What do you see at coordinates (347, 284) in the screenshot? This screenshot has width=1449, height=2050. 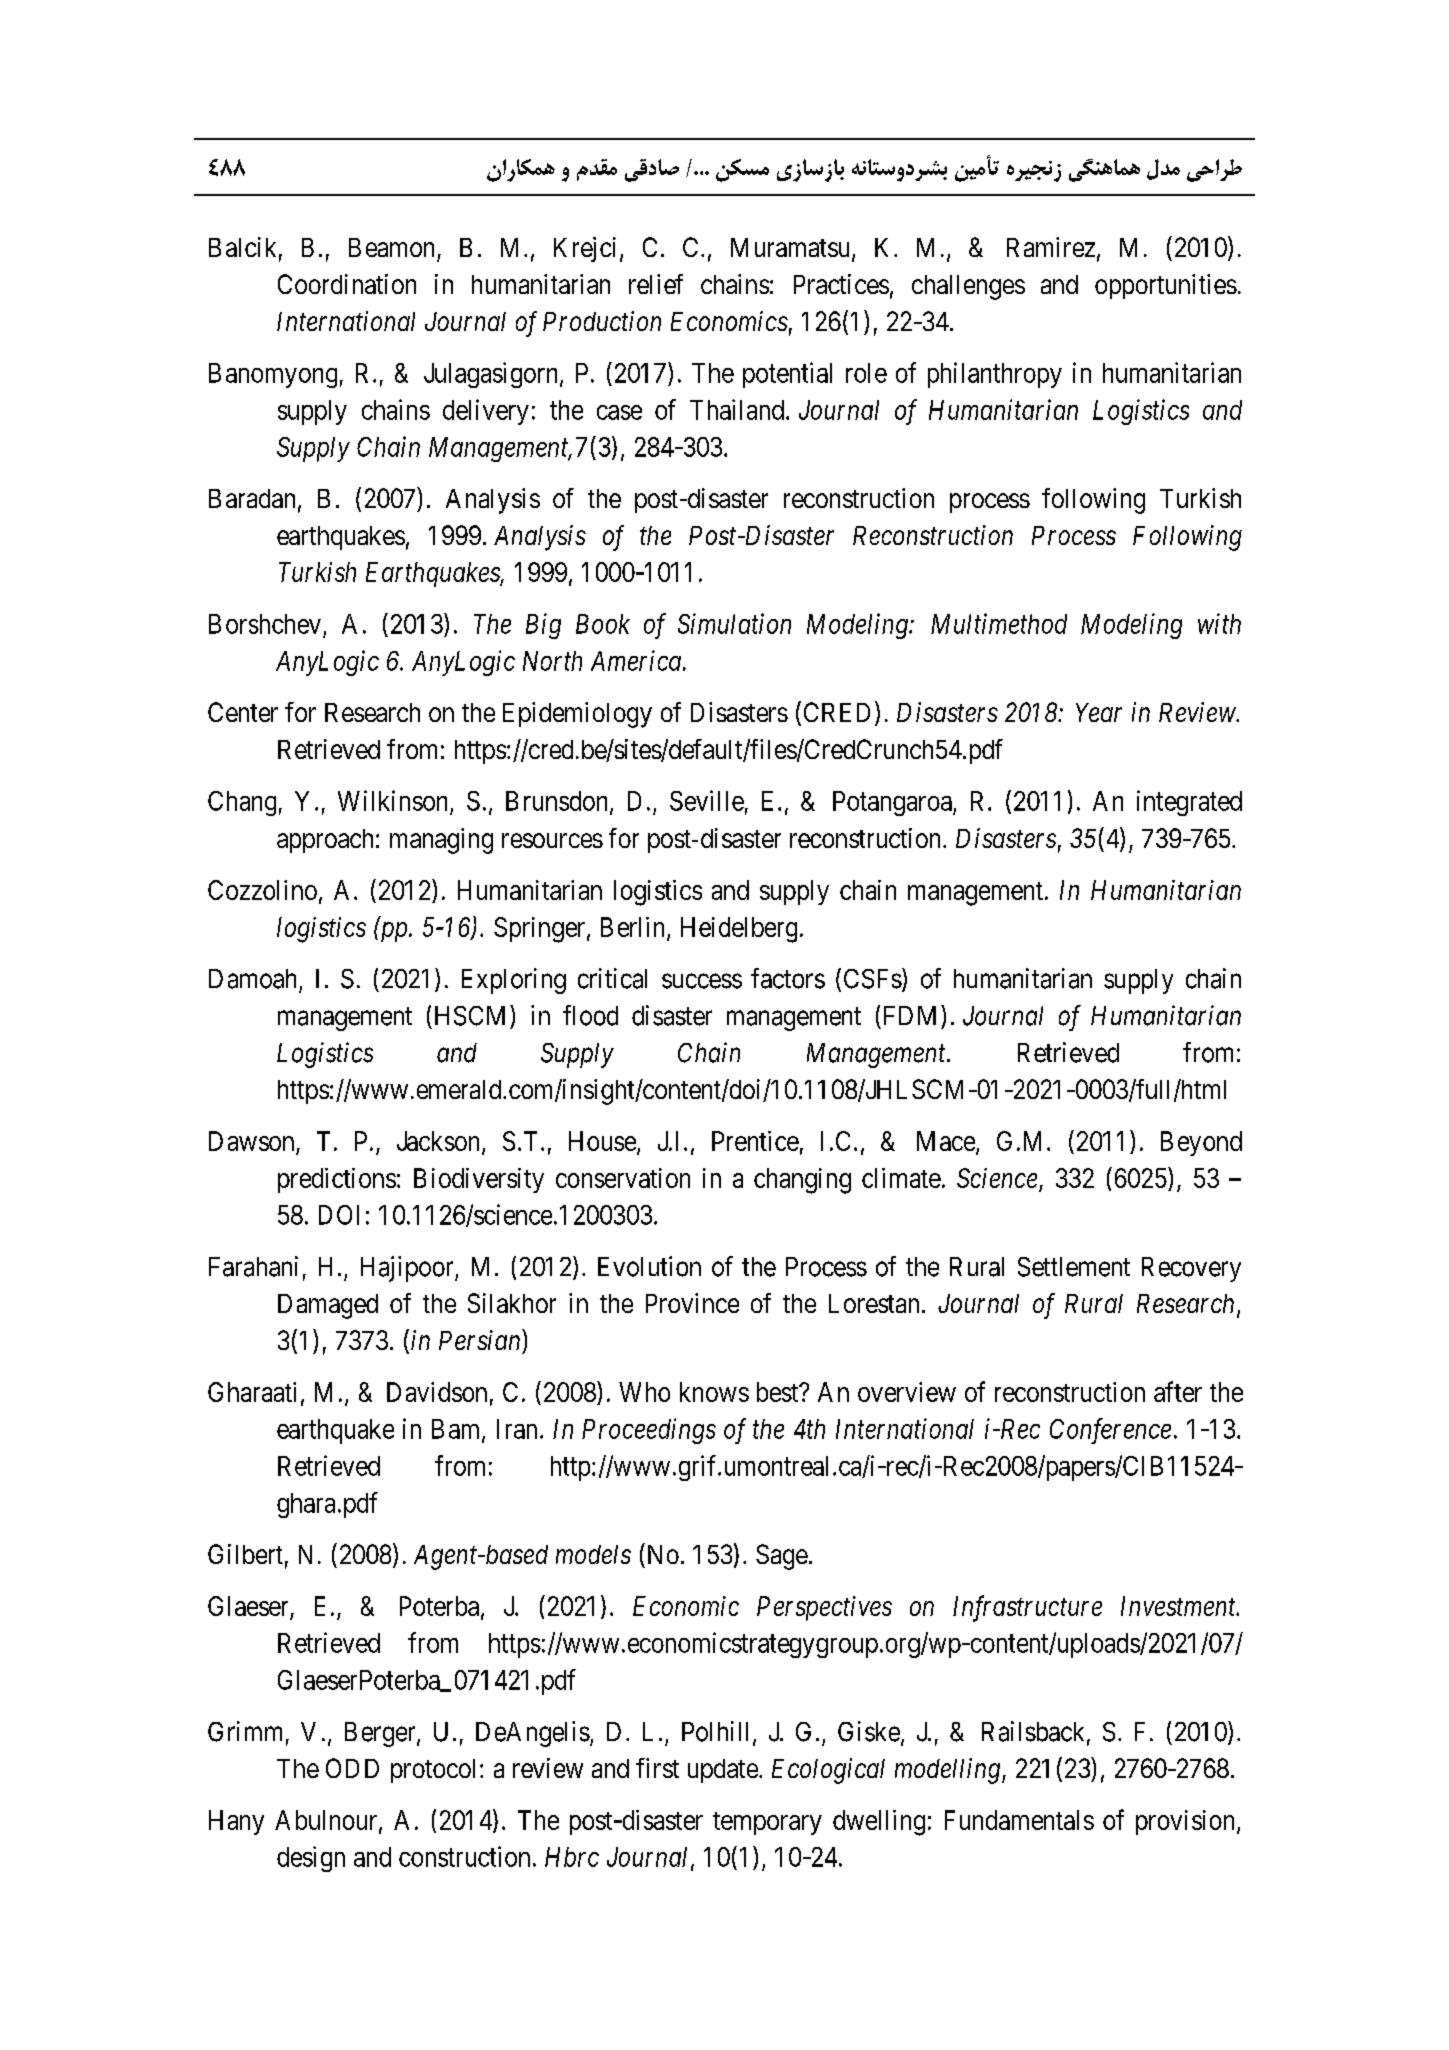 I see `Coordination` at bounding box center [347, 284].
